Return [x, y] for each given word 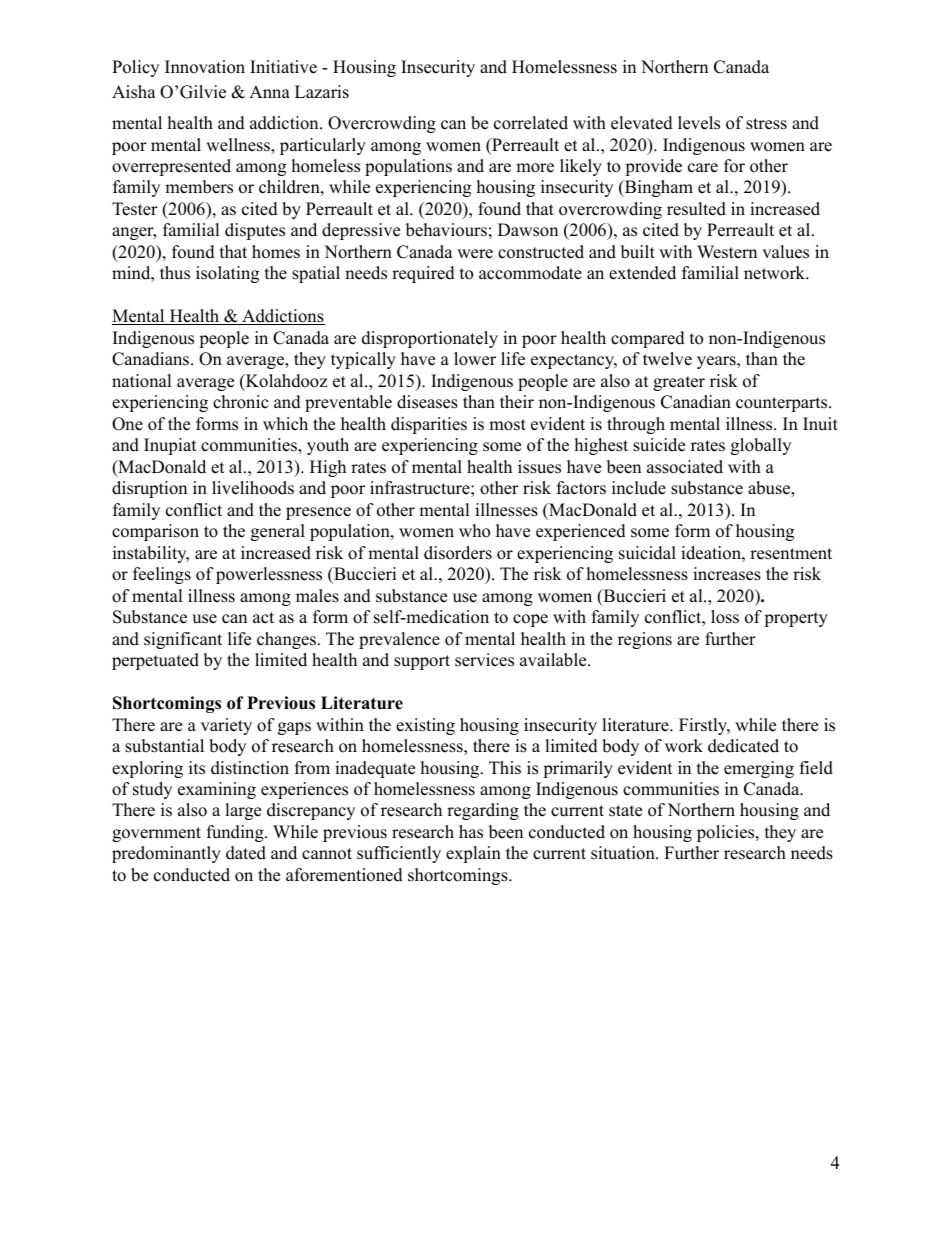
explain [473, 854]
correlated [531, 123]
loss [725, 617]
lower [475, 359]
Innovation [205, 67]
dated [246, 853]
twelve [667, 359]
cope [530, 620]
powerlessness [269, 575]
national [142, 381]
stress [766, 124]
